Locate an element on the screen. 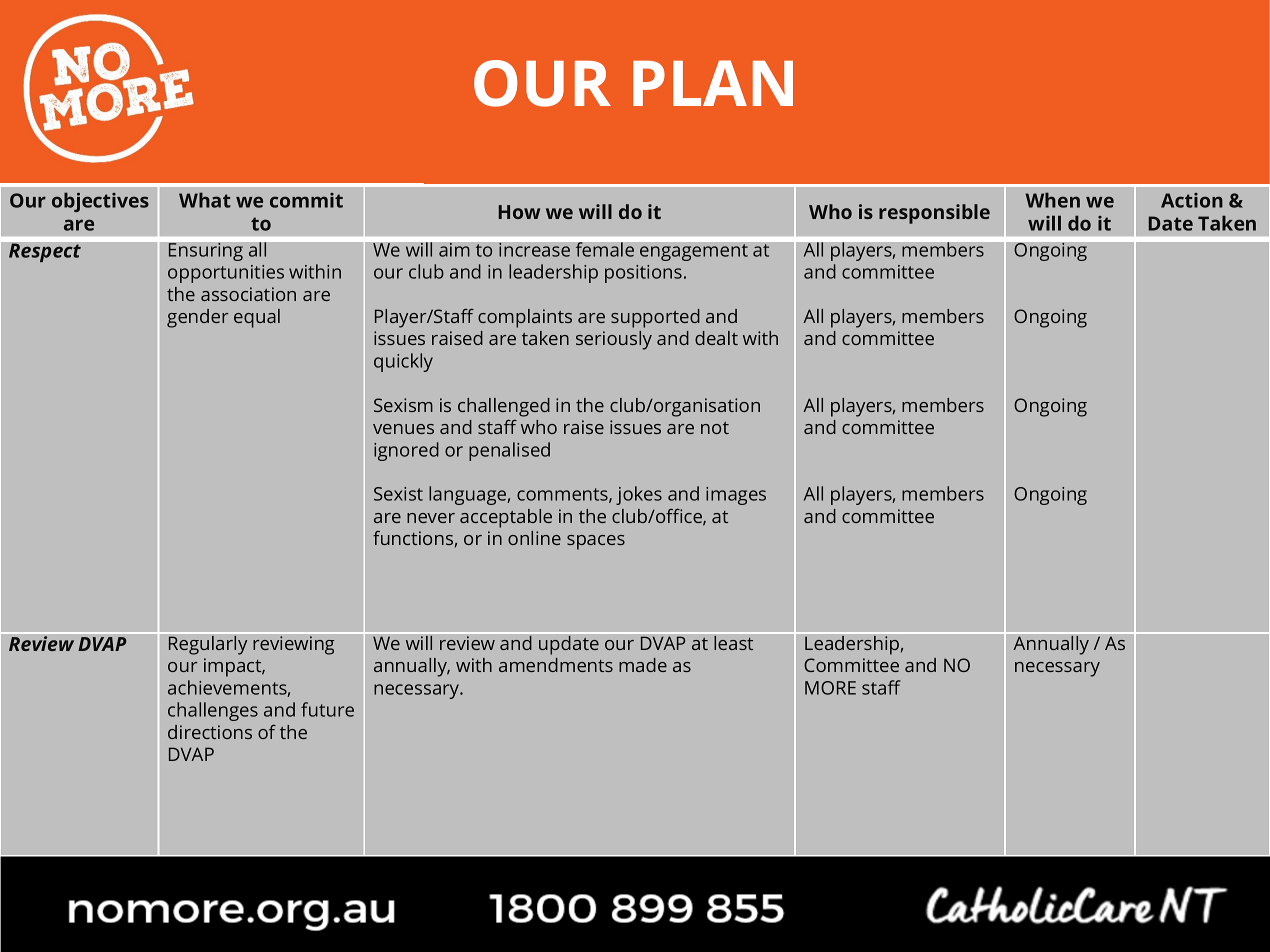 The height and width of the screenshot is (952, 1270). spaces is located at coordinates (596, 542).
